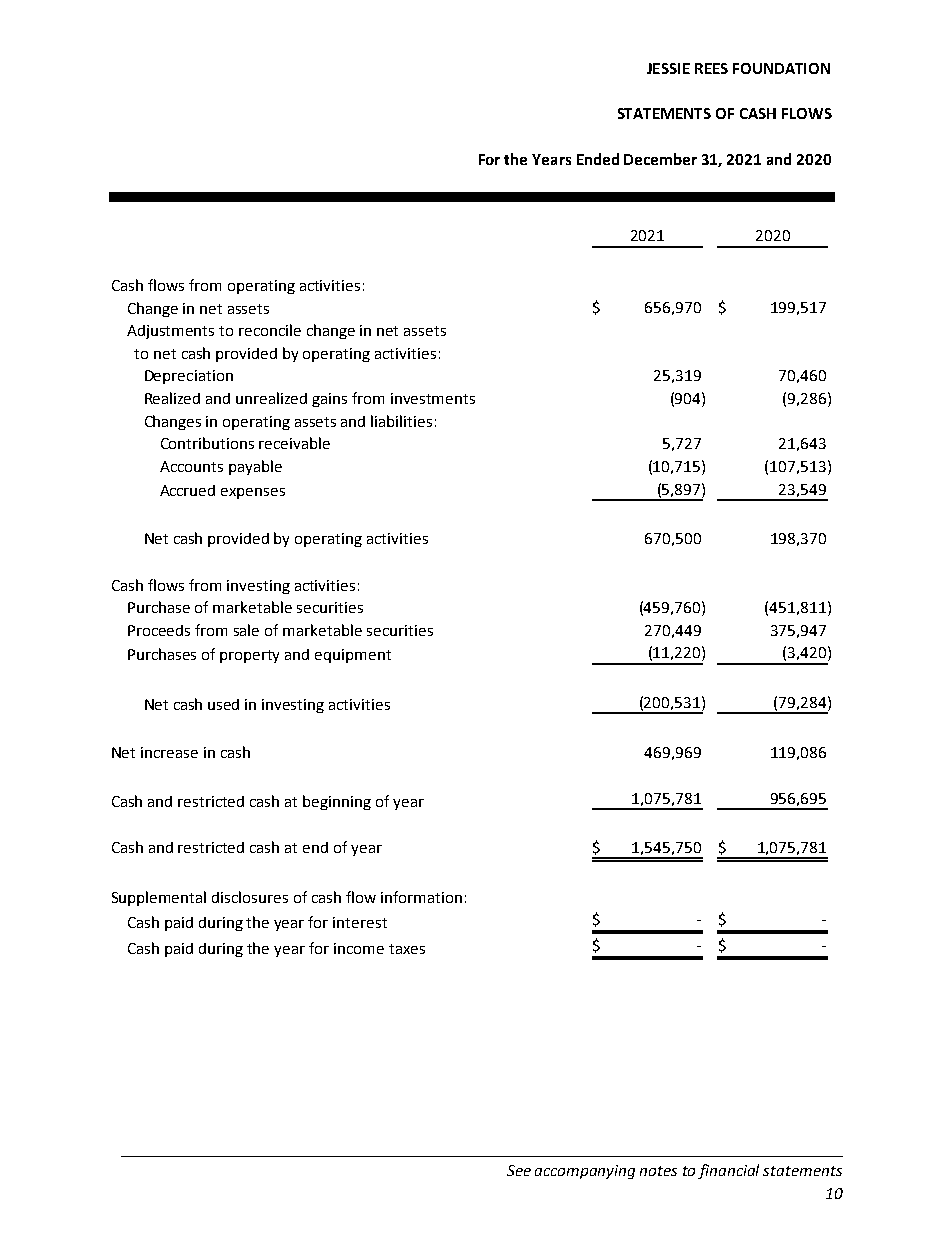 This screenshot has width=952, height=1233. What do you see at coordinates (401, 421) in the screenshot?
I see `liabilities` at bounding box center [401, 421].
